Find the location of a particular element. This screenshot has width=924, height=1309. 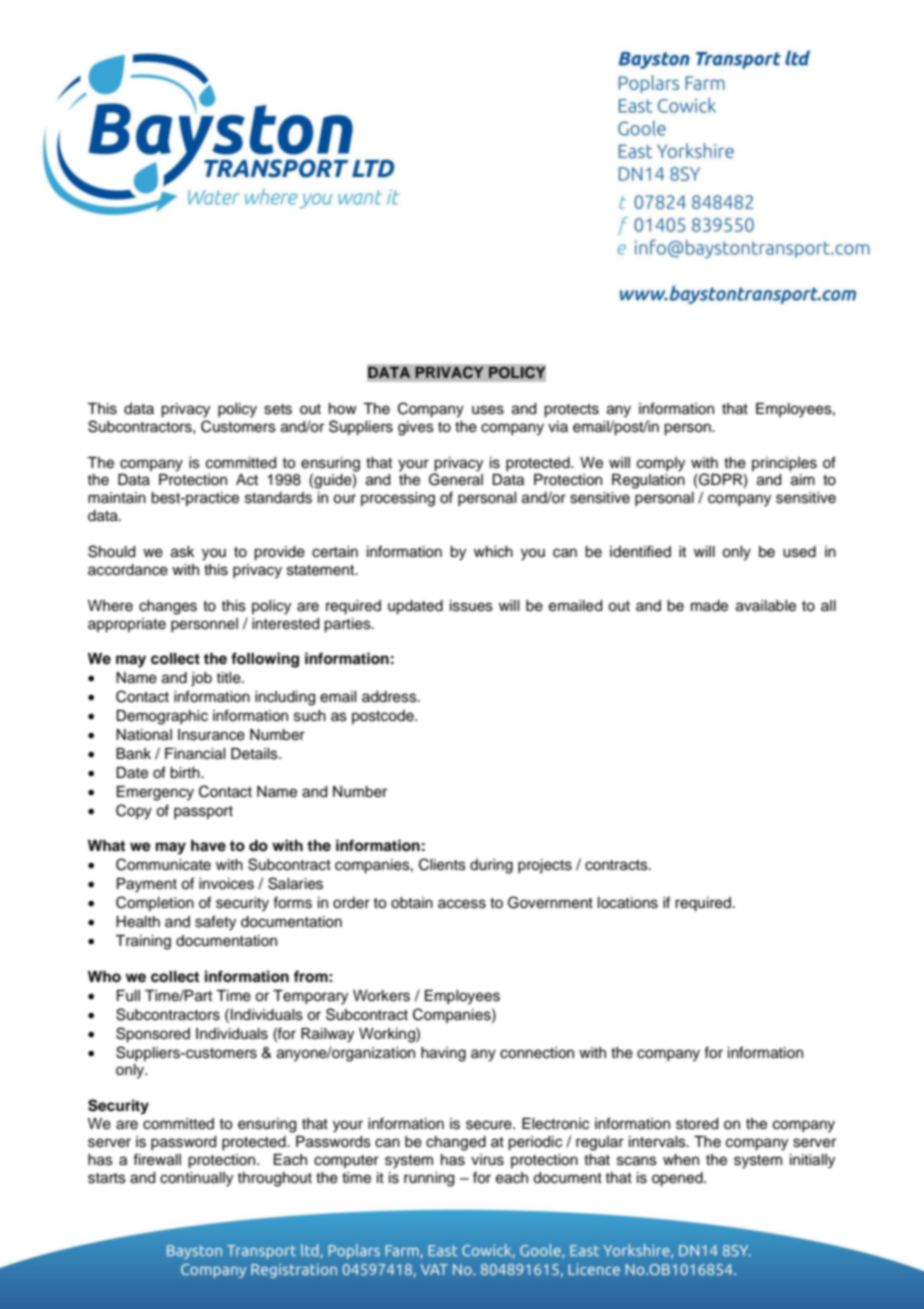

sets is located at coordinates (278, 409).
